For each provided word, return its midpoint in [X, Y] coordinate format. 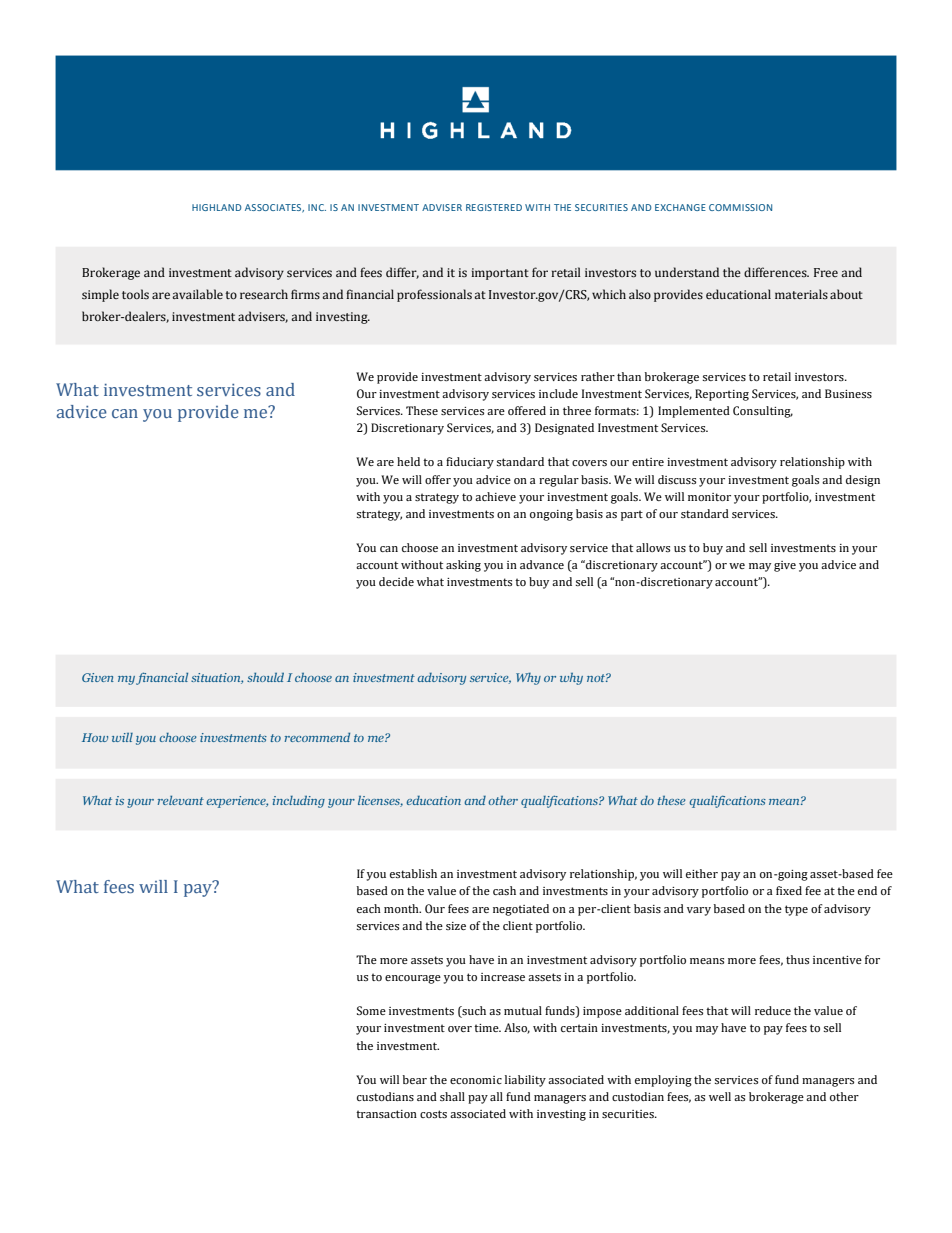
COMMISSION [740, 207]
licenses [380, 801]
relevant [181, 800]
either [702, 873]
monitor [709, 497]
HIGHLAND [217, 207]
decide [396, 581]
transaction [386, 1114]
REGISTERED [494, 207]
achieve [495, 496]
